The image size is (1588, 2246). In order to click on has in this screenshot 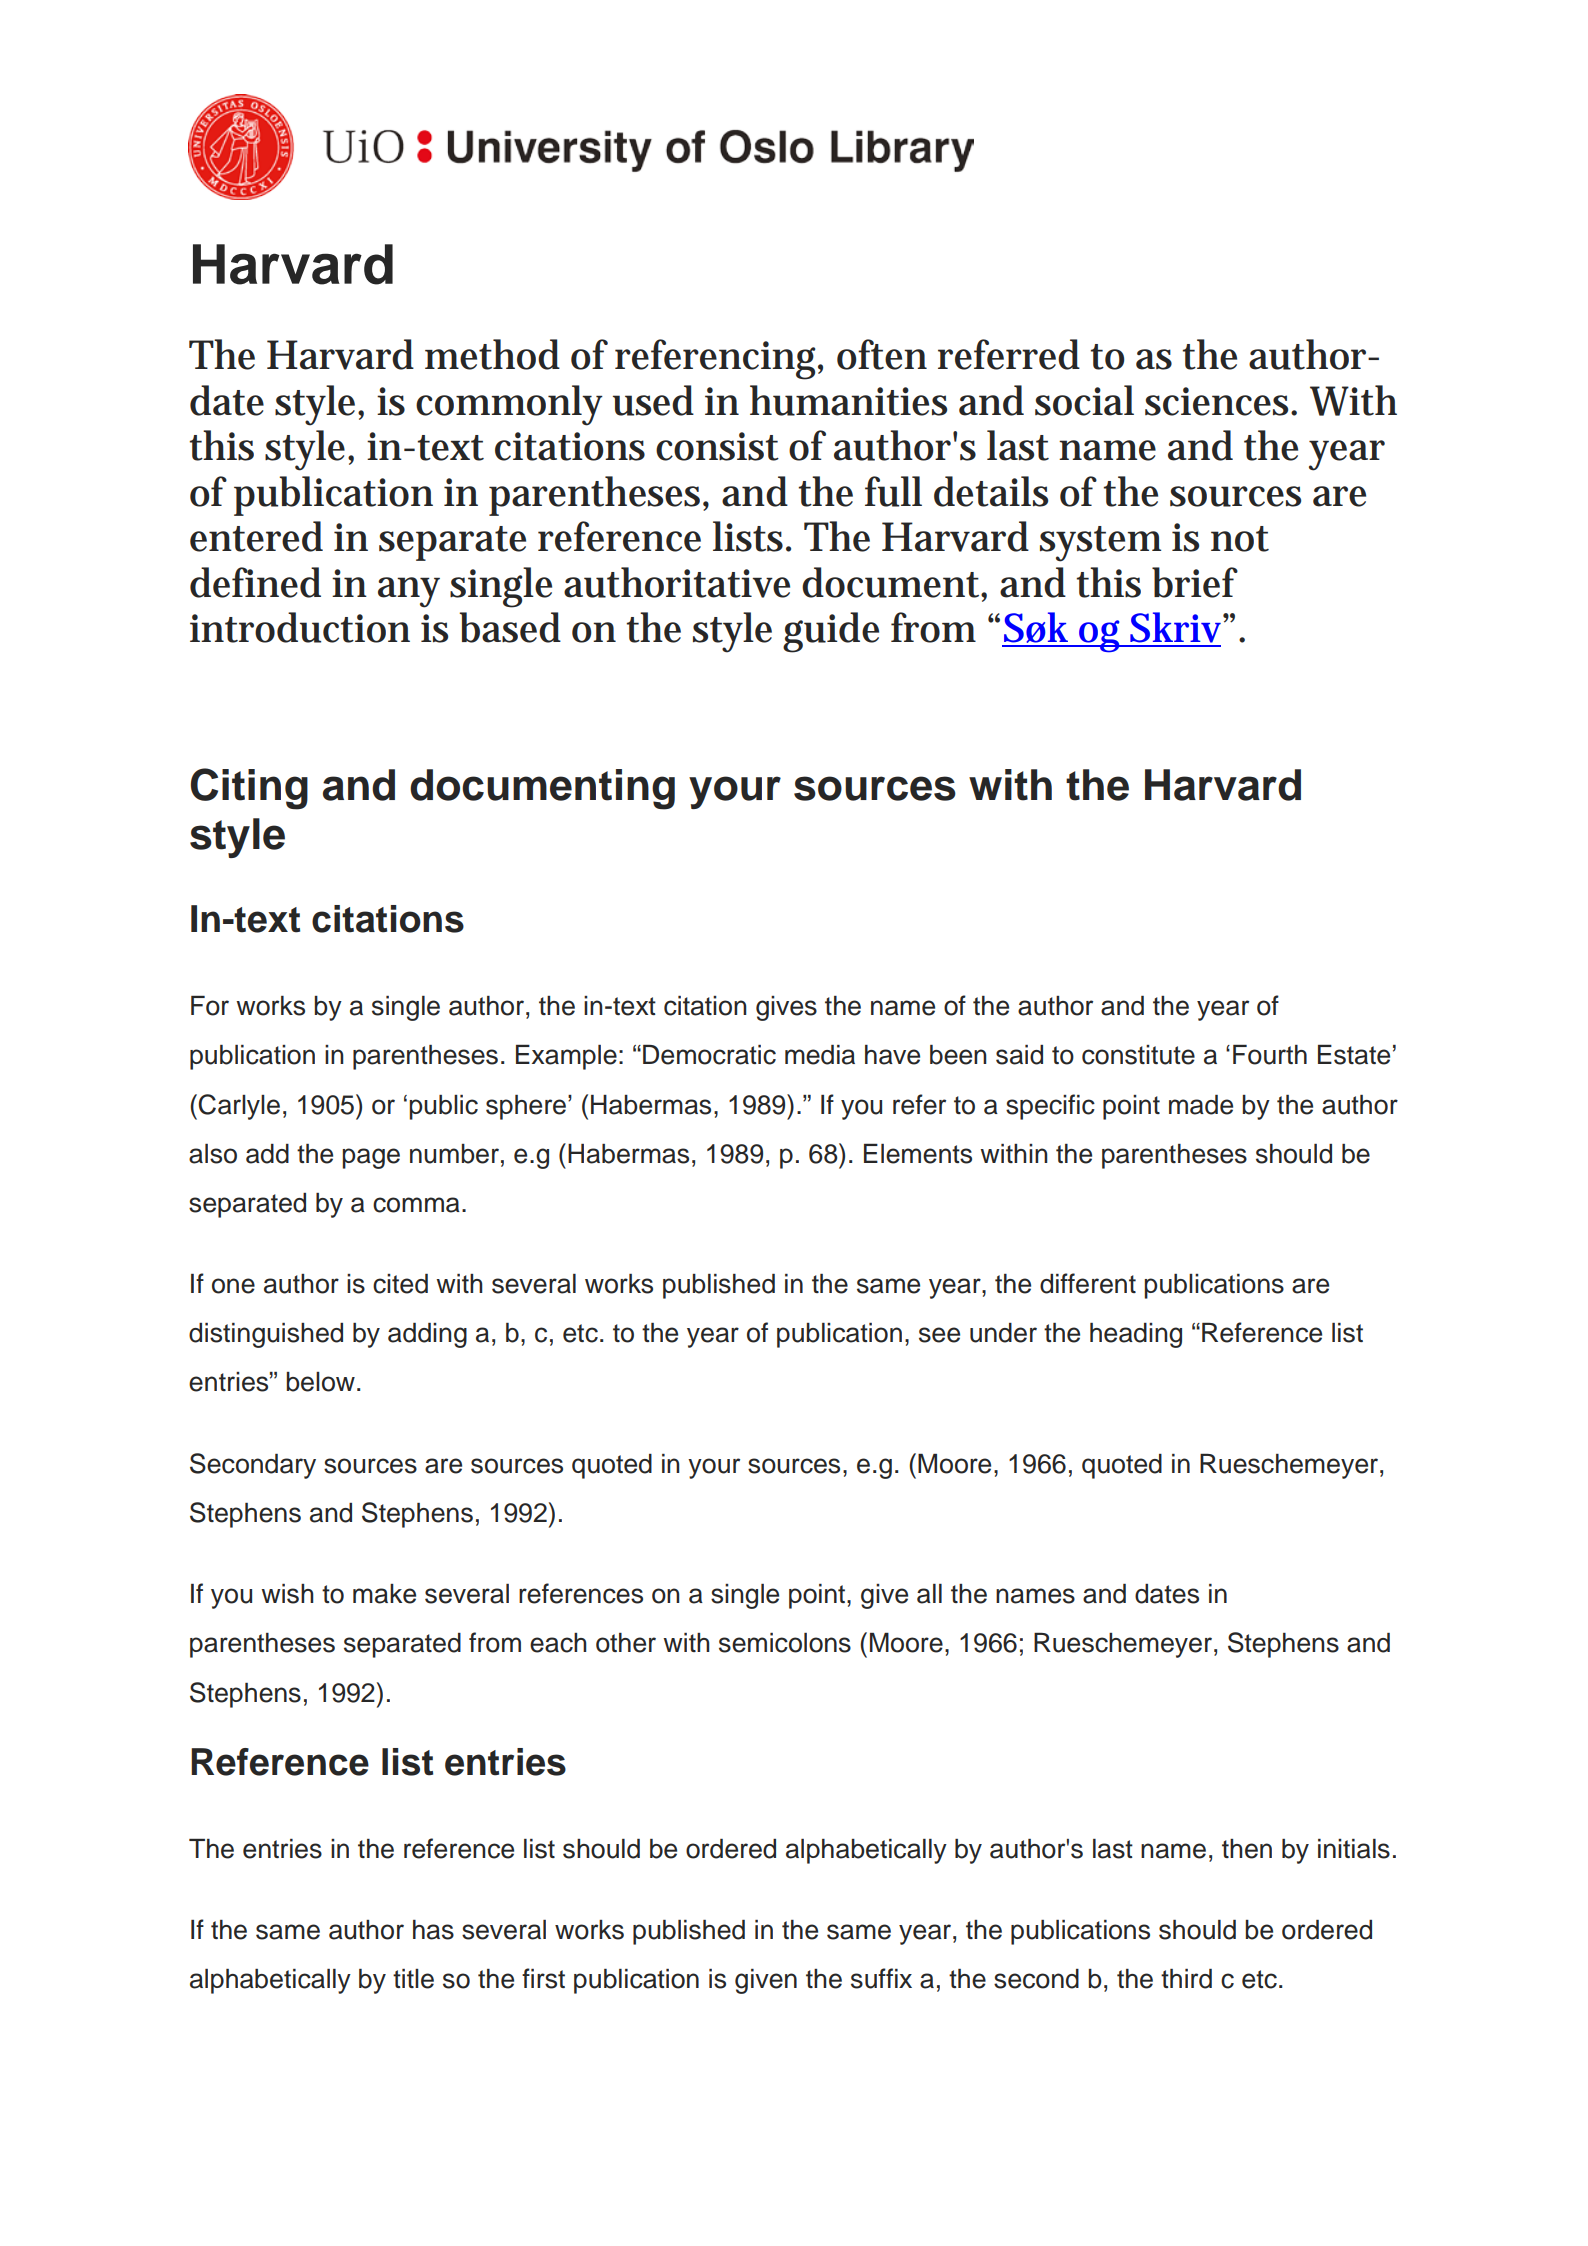, I will do `click(433, 1930)`.
